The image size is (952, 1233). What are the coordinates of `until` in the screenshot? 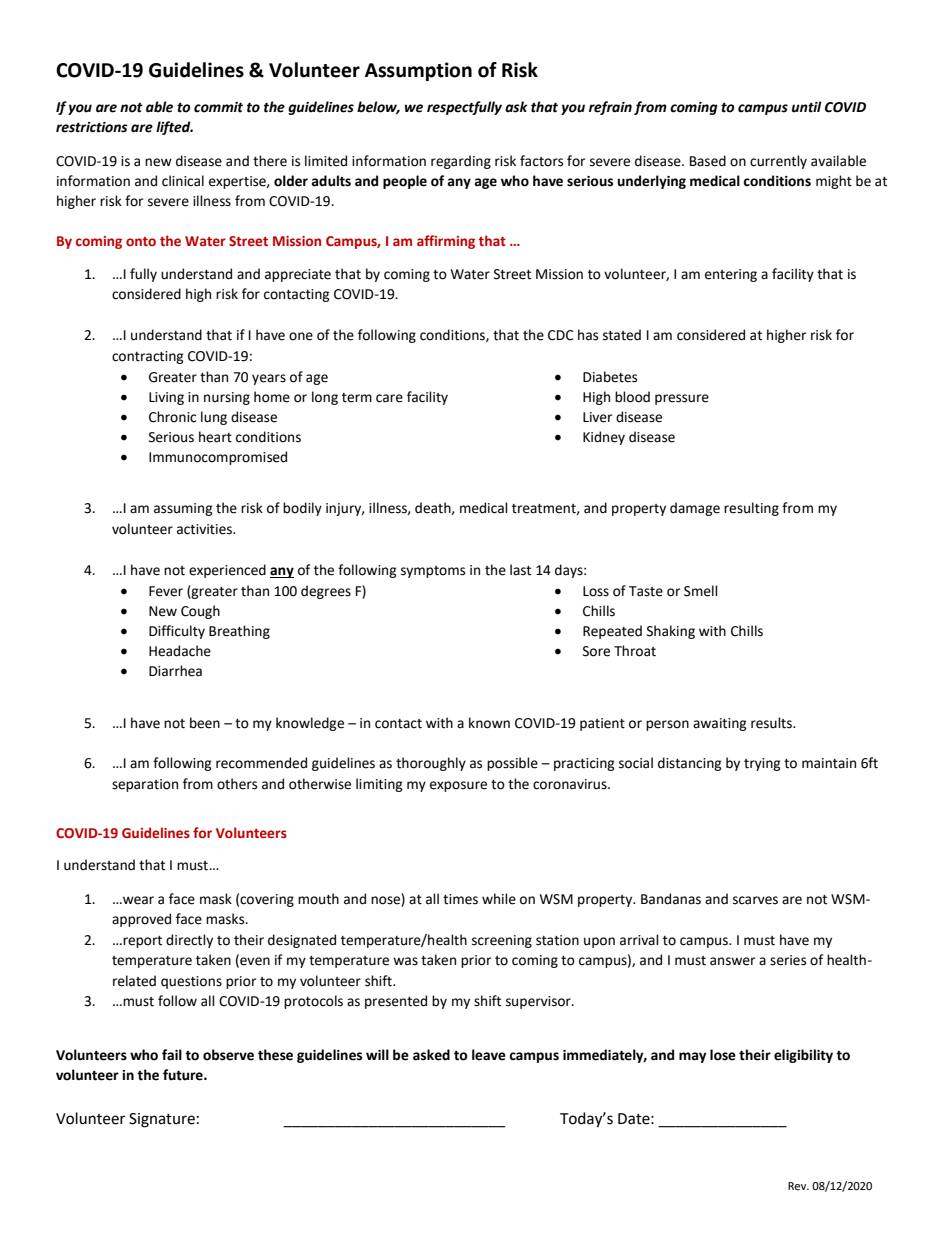 It's located at (806, 107).
